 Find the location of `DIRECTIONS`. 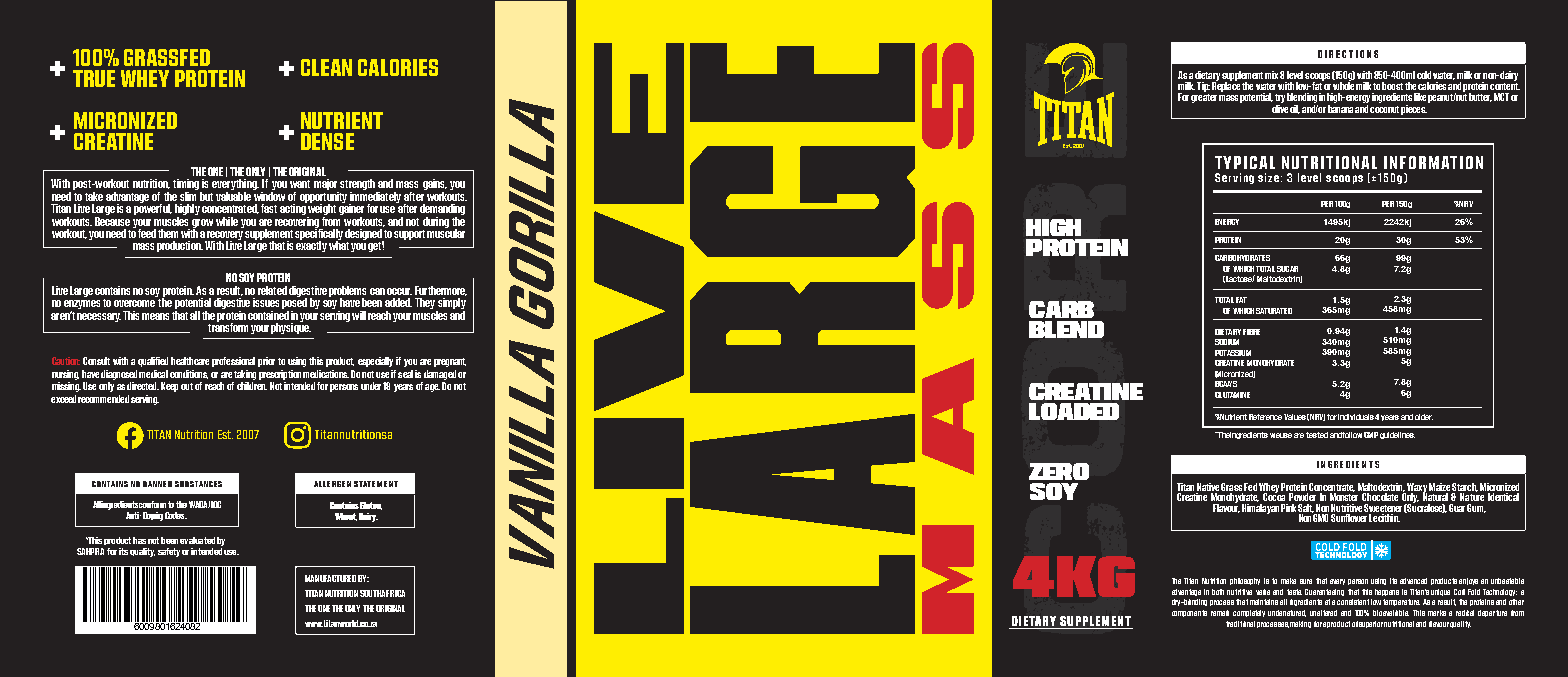

DIRECTIONS is located at coordinates (1348, 54).
